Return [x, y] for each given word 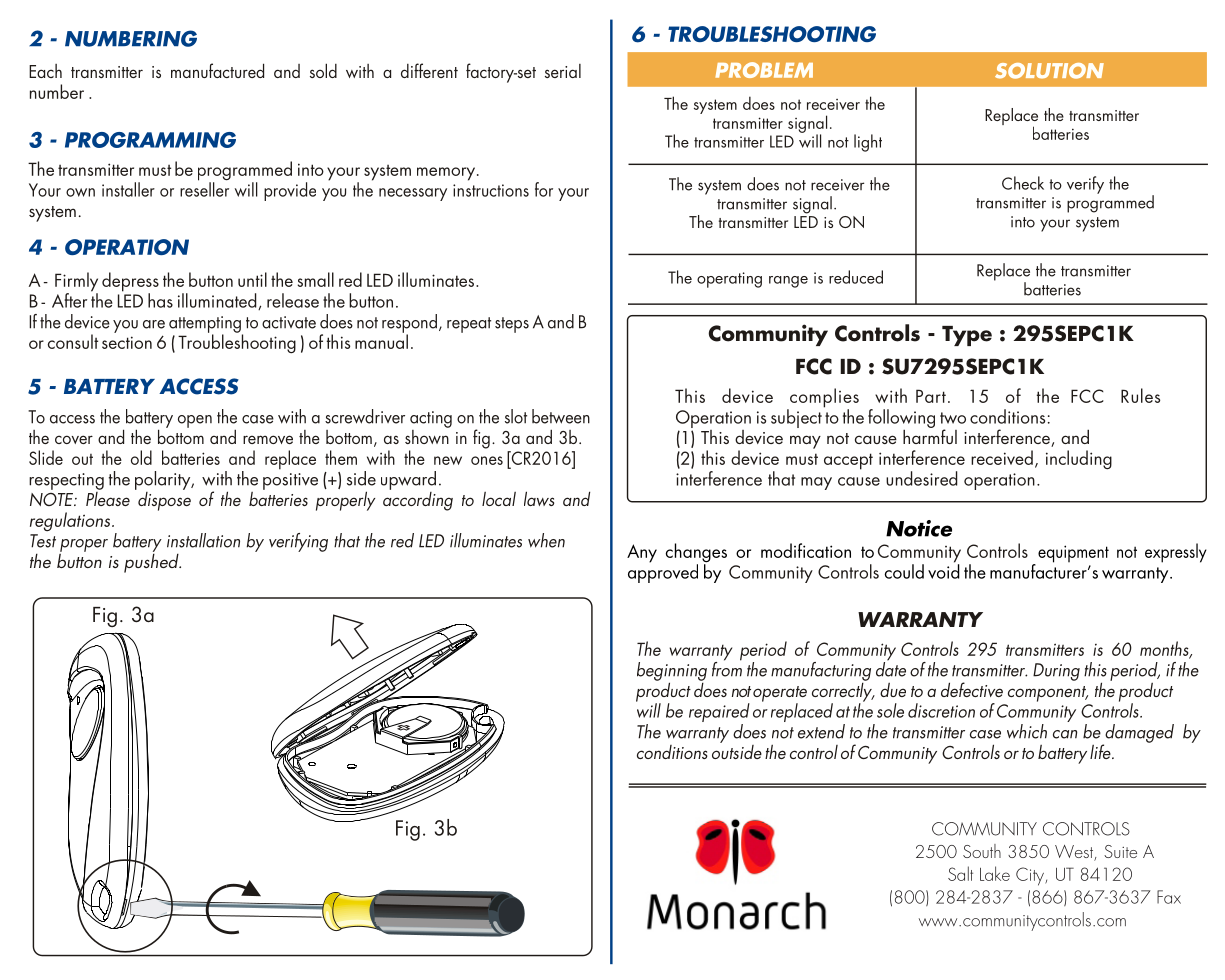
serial [563, 71]
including [1079, 460]
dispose [163, 500]
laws [539, 498]
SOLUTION [1049, 71]
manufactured [217, 70]
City [1031, 876]
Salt [960, 873]
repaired [719, 714]
